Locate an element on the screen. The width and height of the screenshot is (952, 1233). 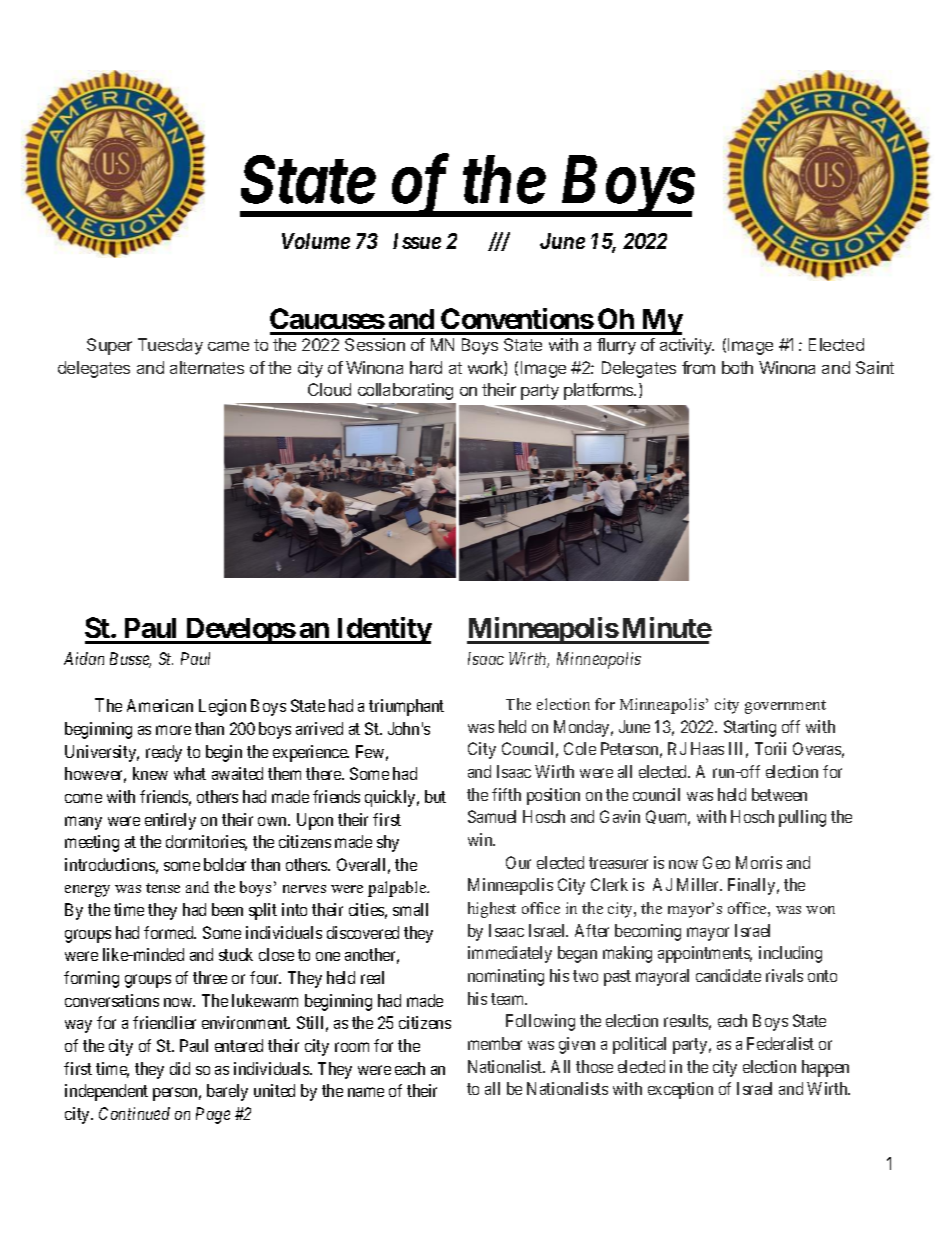
member is located at coordinates (495, 1043).
